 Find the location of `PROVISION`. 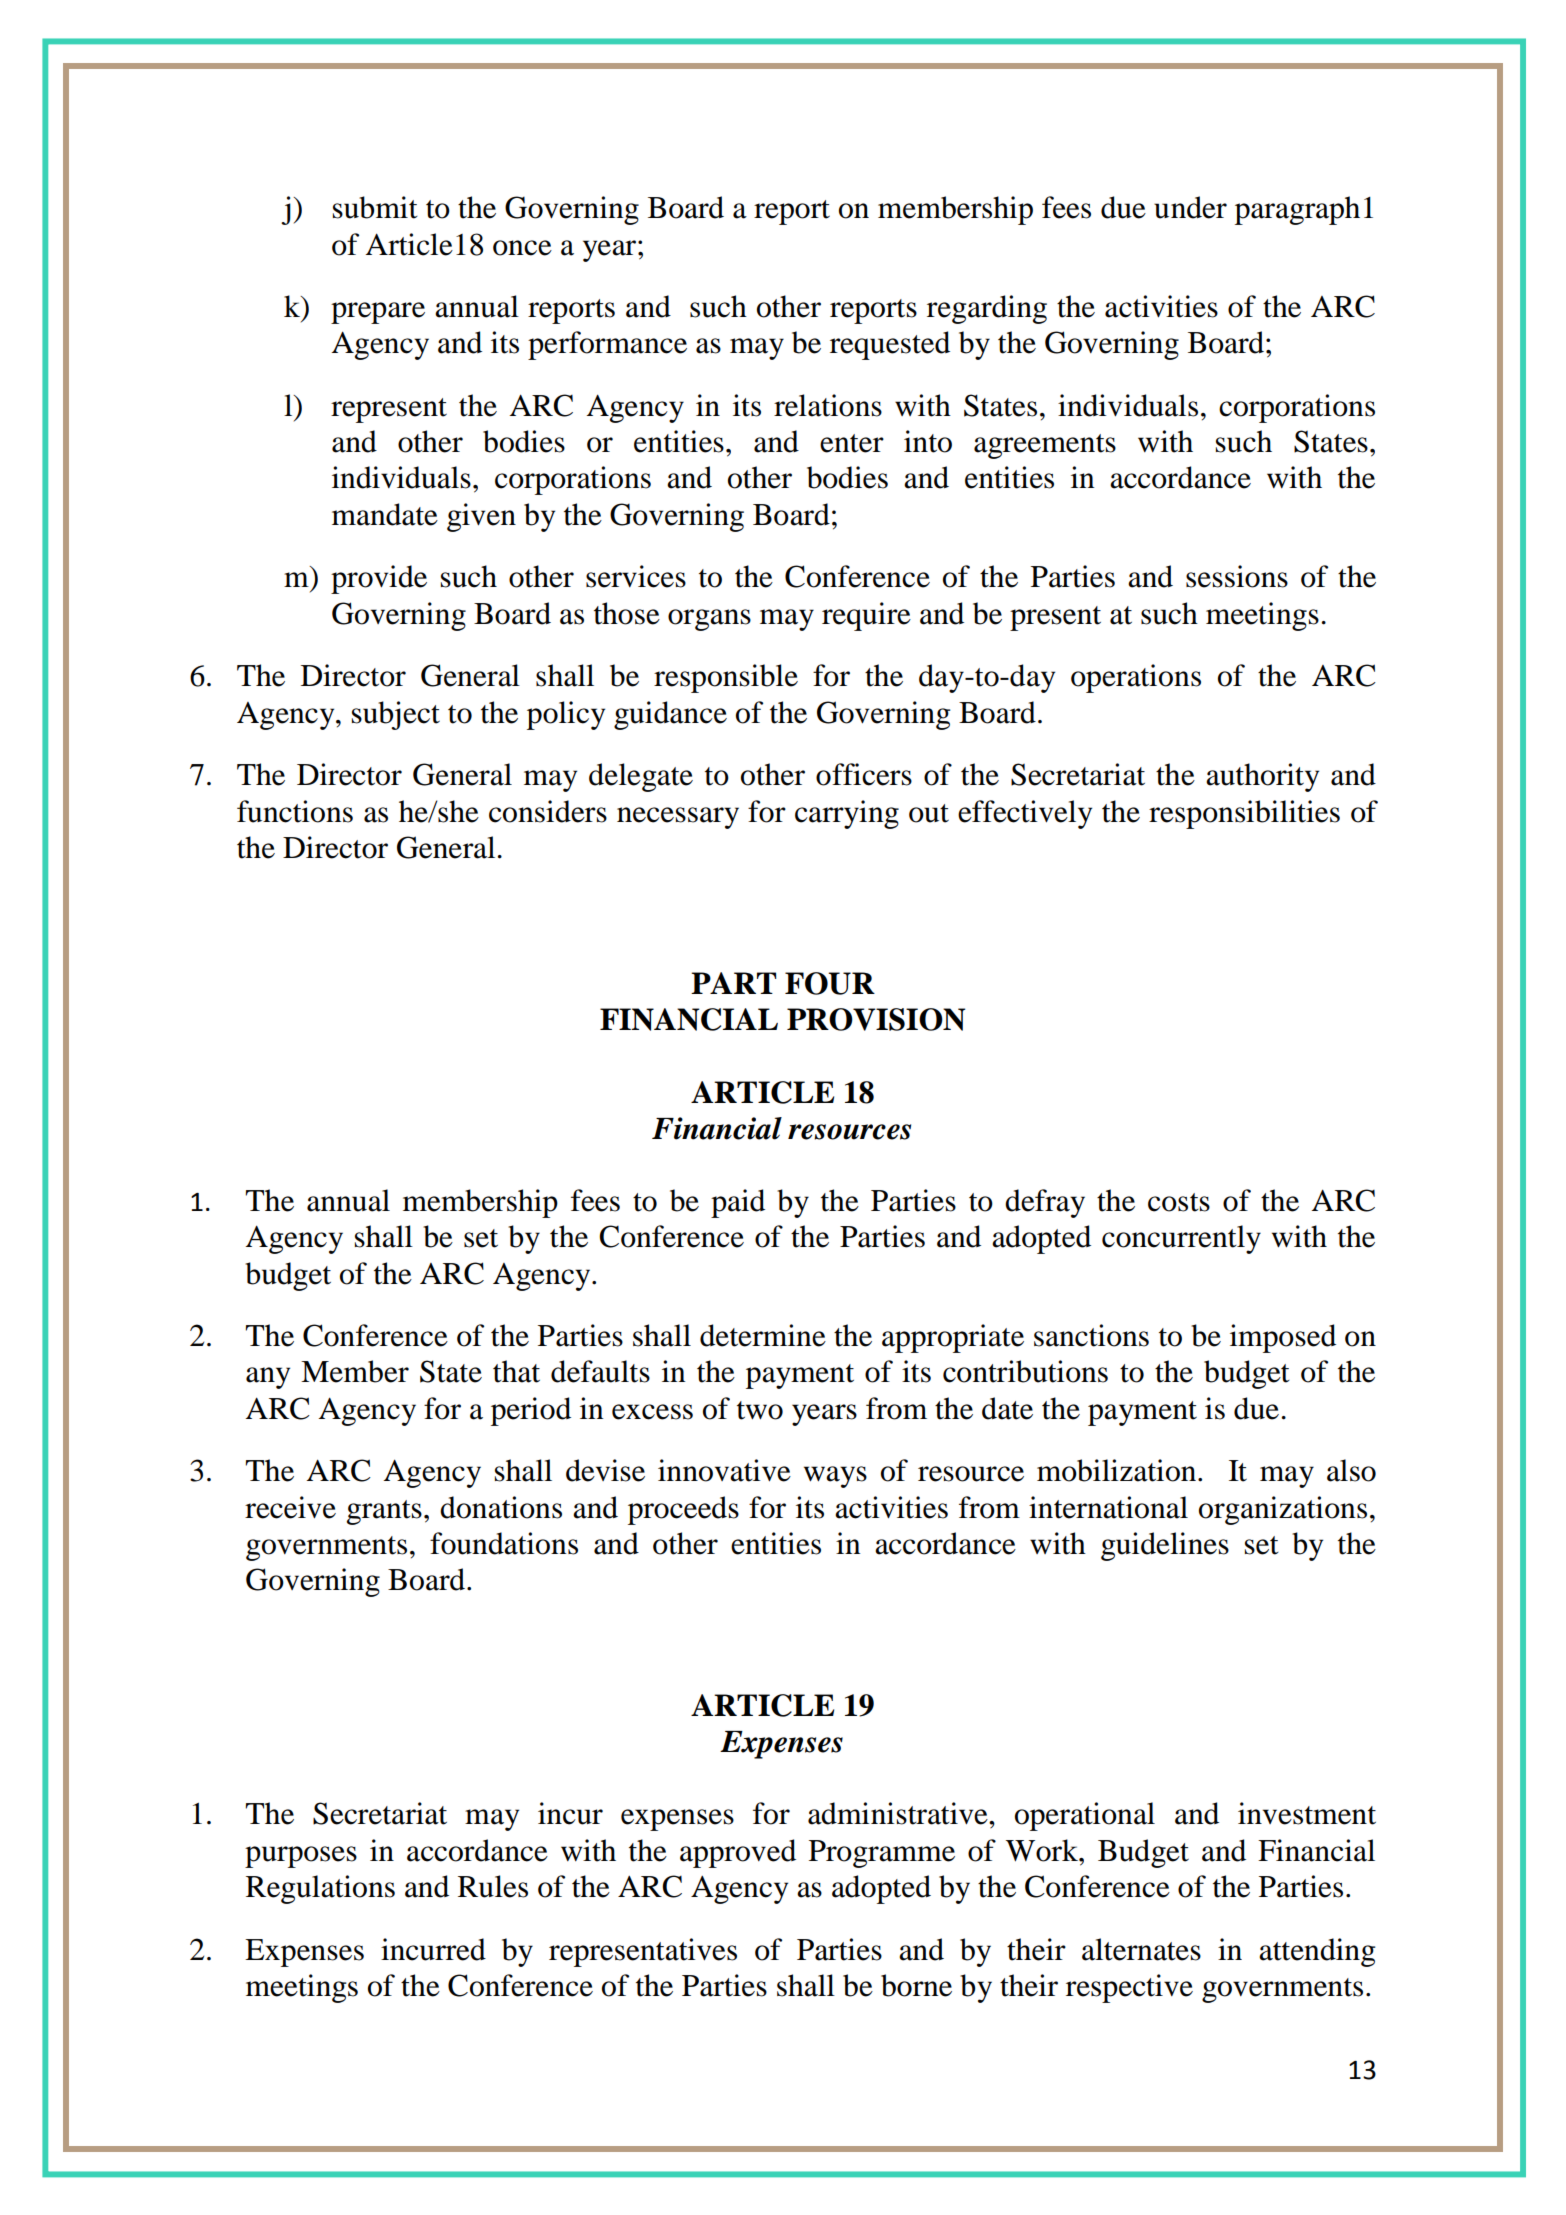

PROVISION is located at coordinates (876, 1019).
